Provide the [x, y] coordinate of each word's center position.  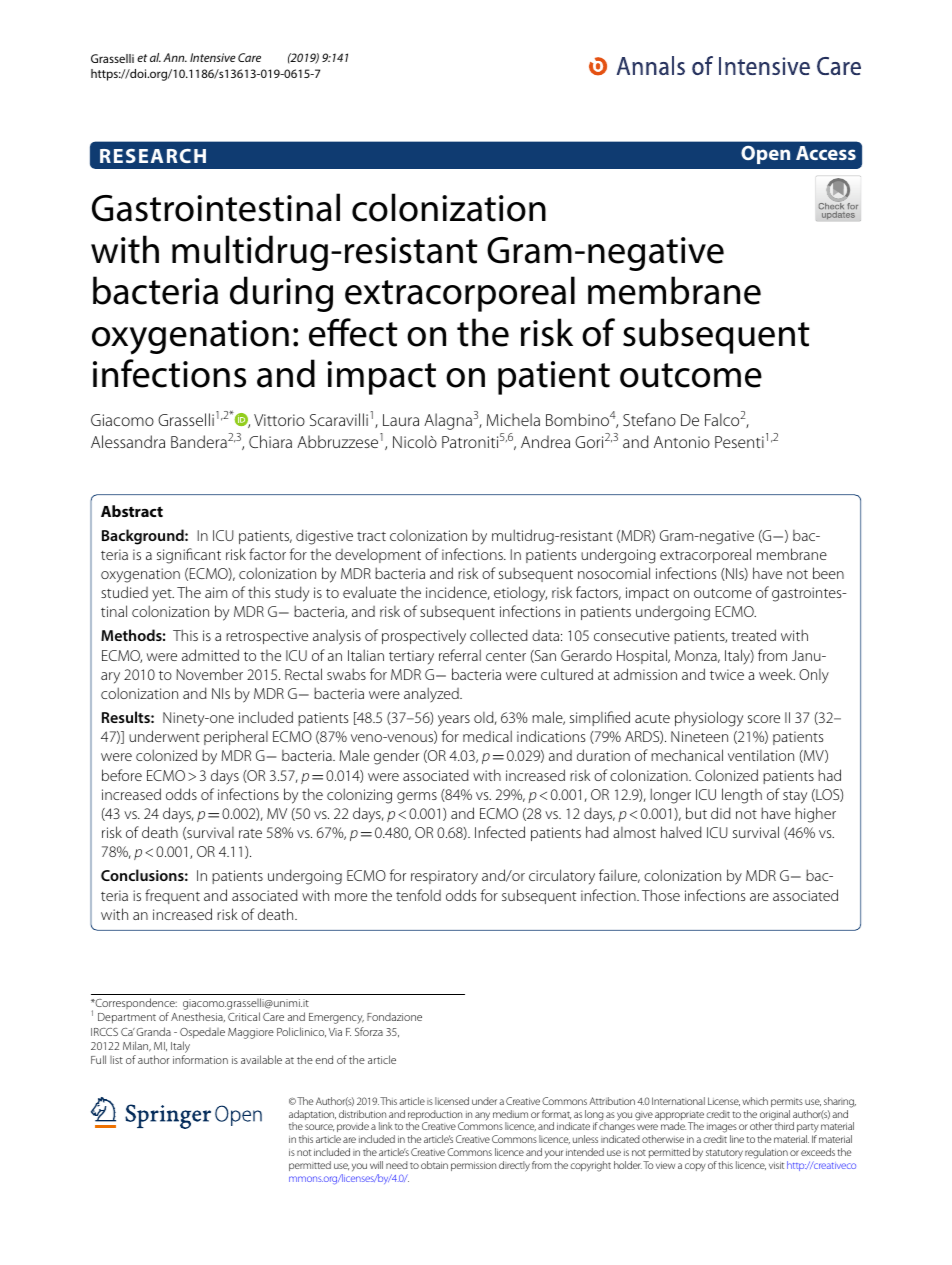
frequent [172, 896]
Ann [175, 57]
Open [765, 155]
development [378, 555]
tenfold [418, 895]
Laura [401, 420]
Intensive [213, 57]
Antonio [682, 442]
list [116, 1060]
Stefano [649, 419]
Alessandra [128, 441]
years [454, 721]
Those [661, 895]
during [281, 294]
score [764, 719]
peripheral [236, 737]
